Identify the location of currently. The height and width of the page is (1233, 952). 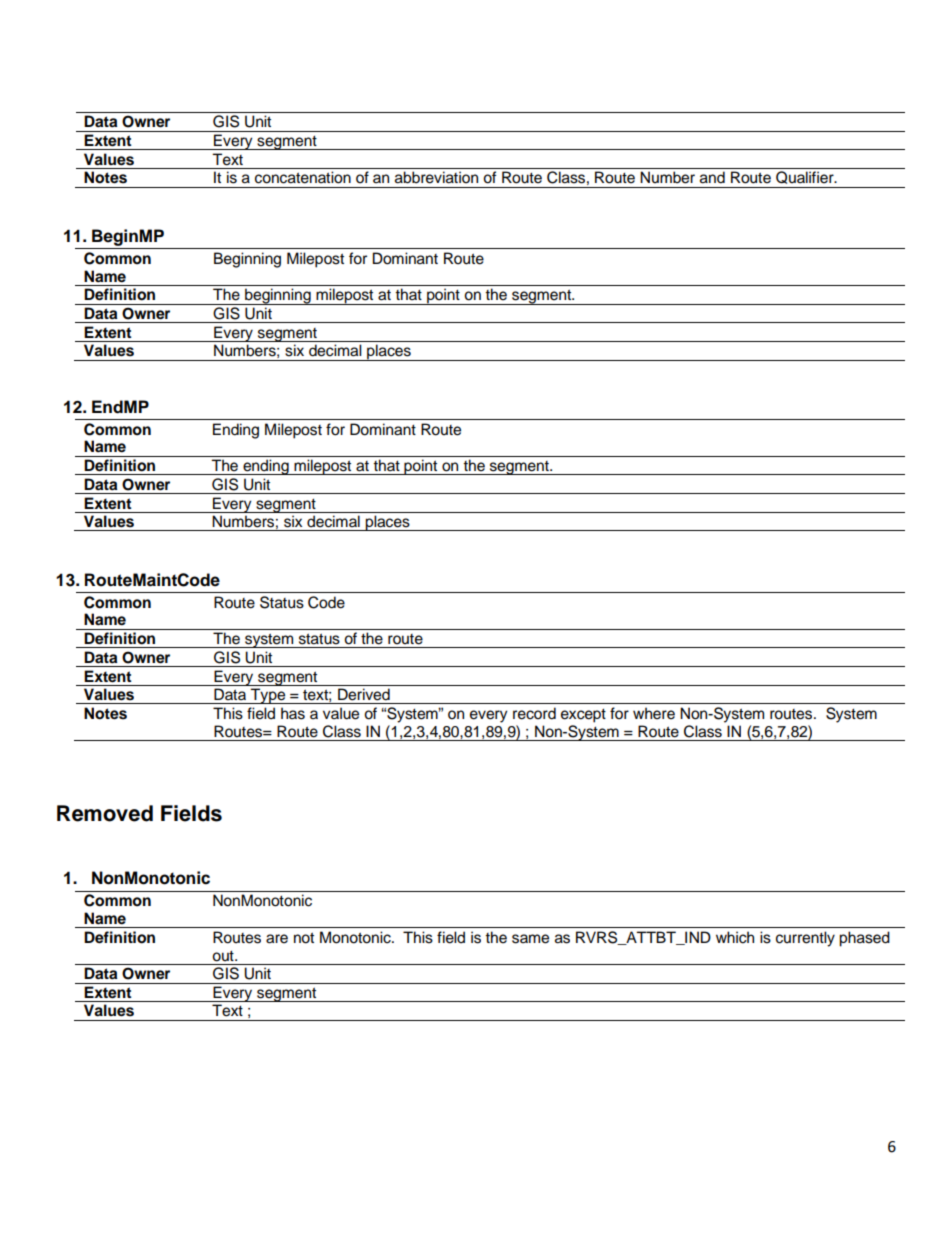
(805, 939).
